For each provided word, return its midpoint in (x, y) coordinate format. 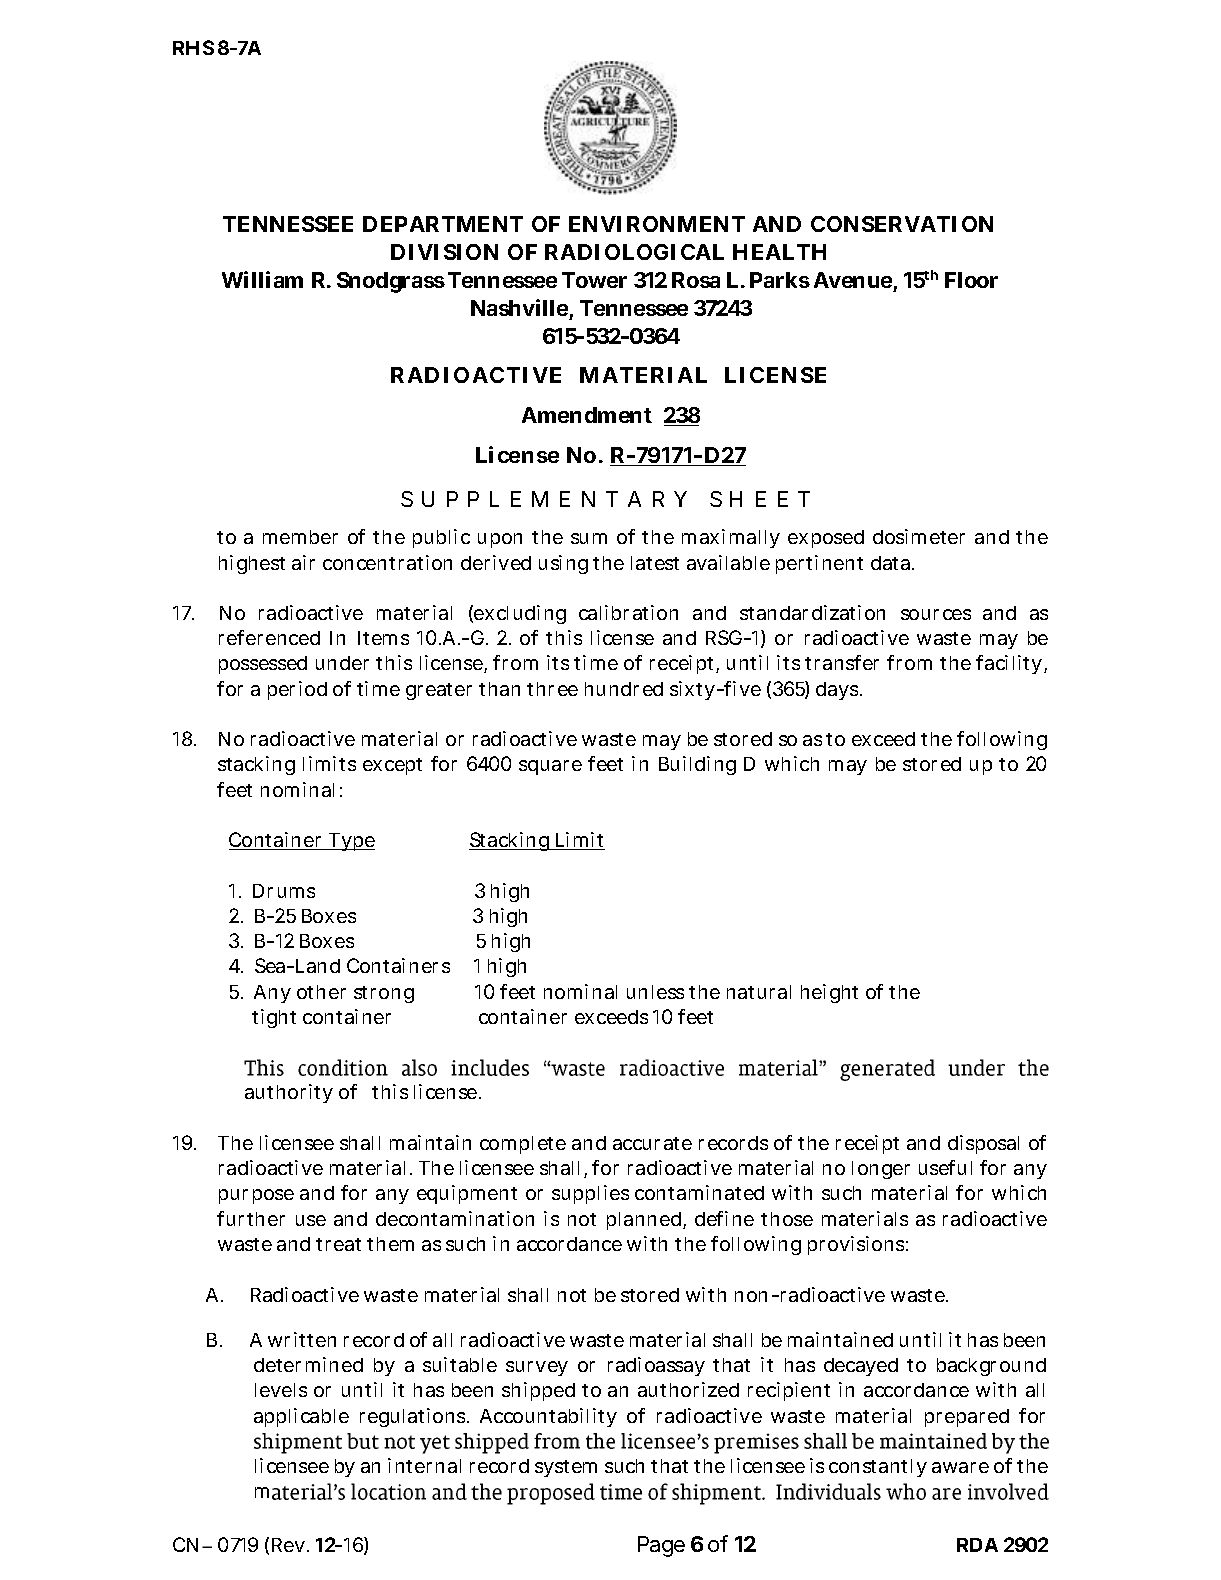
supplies (590, 1194)
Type (350, 842)
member (300, 537)
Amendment (587, 415)
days (839, 691)
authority (289, 1093)
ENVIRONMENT (657, 224)
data (892, 563)
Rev (288, 1545)
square (550, 767)
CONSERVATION (902, 224)
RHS (193, 47)
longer (881, 1170)
